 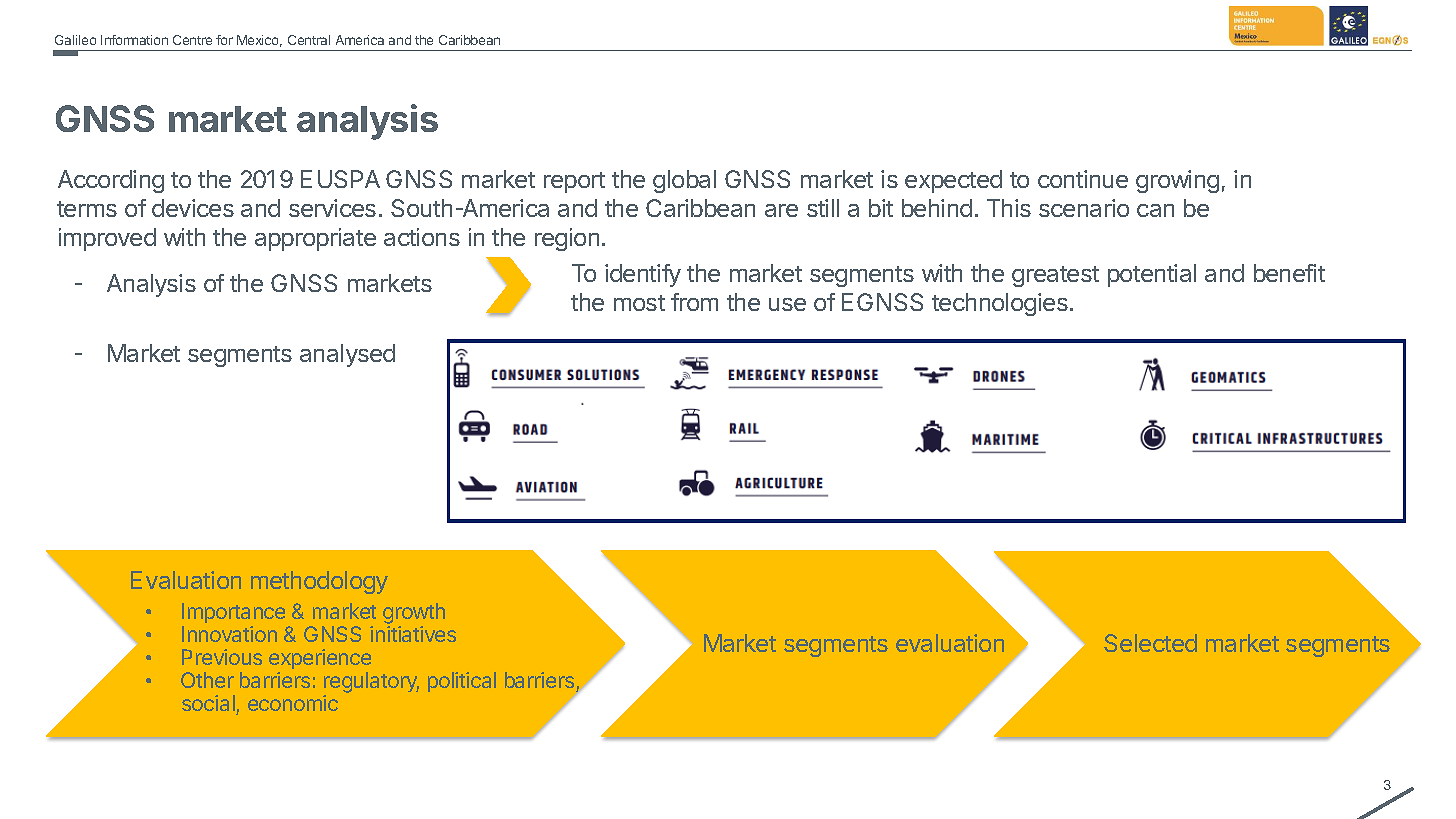 I want to click on technologies, so click(x=1000, y=304).
